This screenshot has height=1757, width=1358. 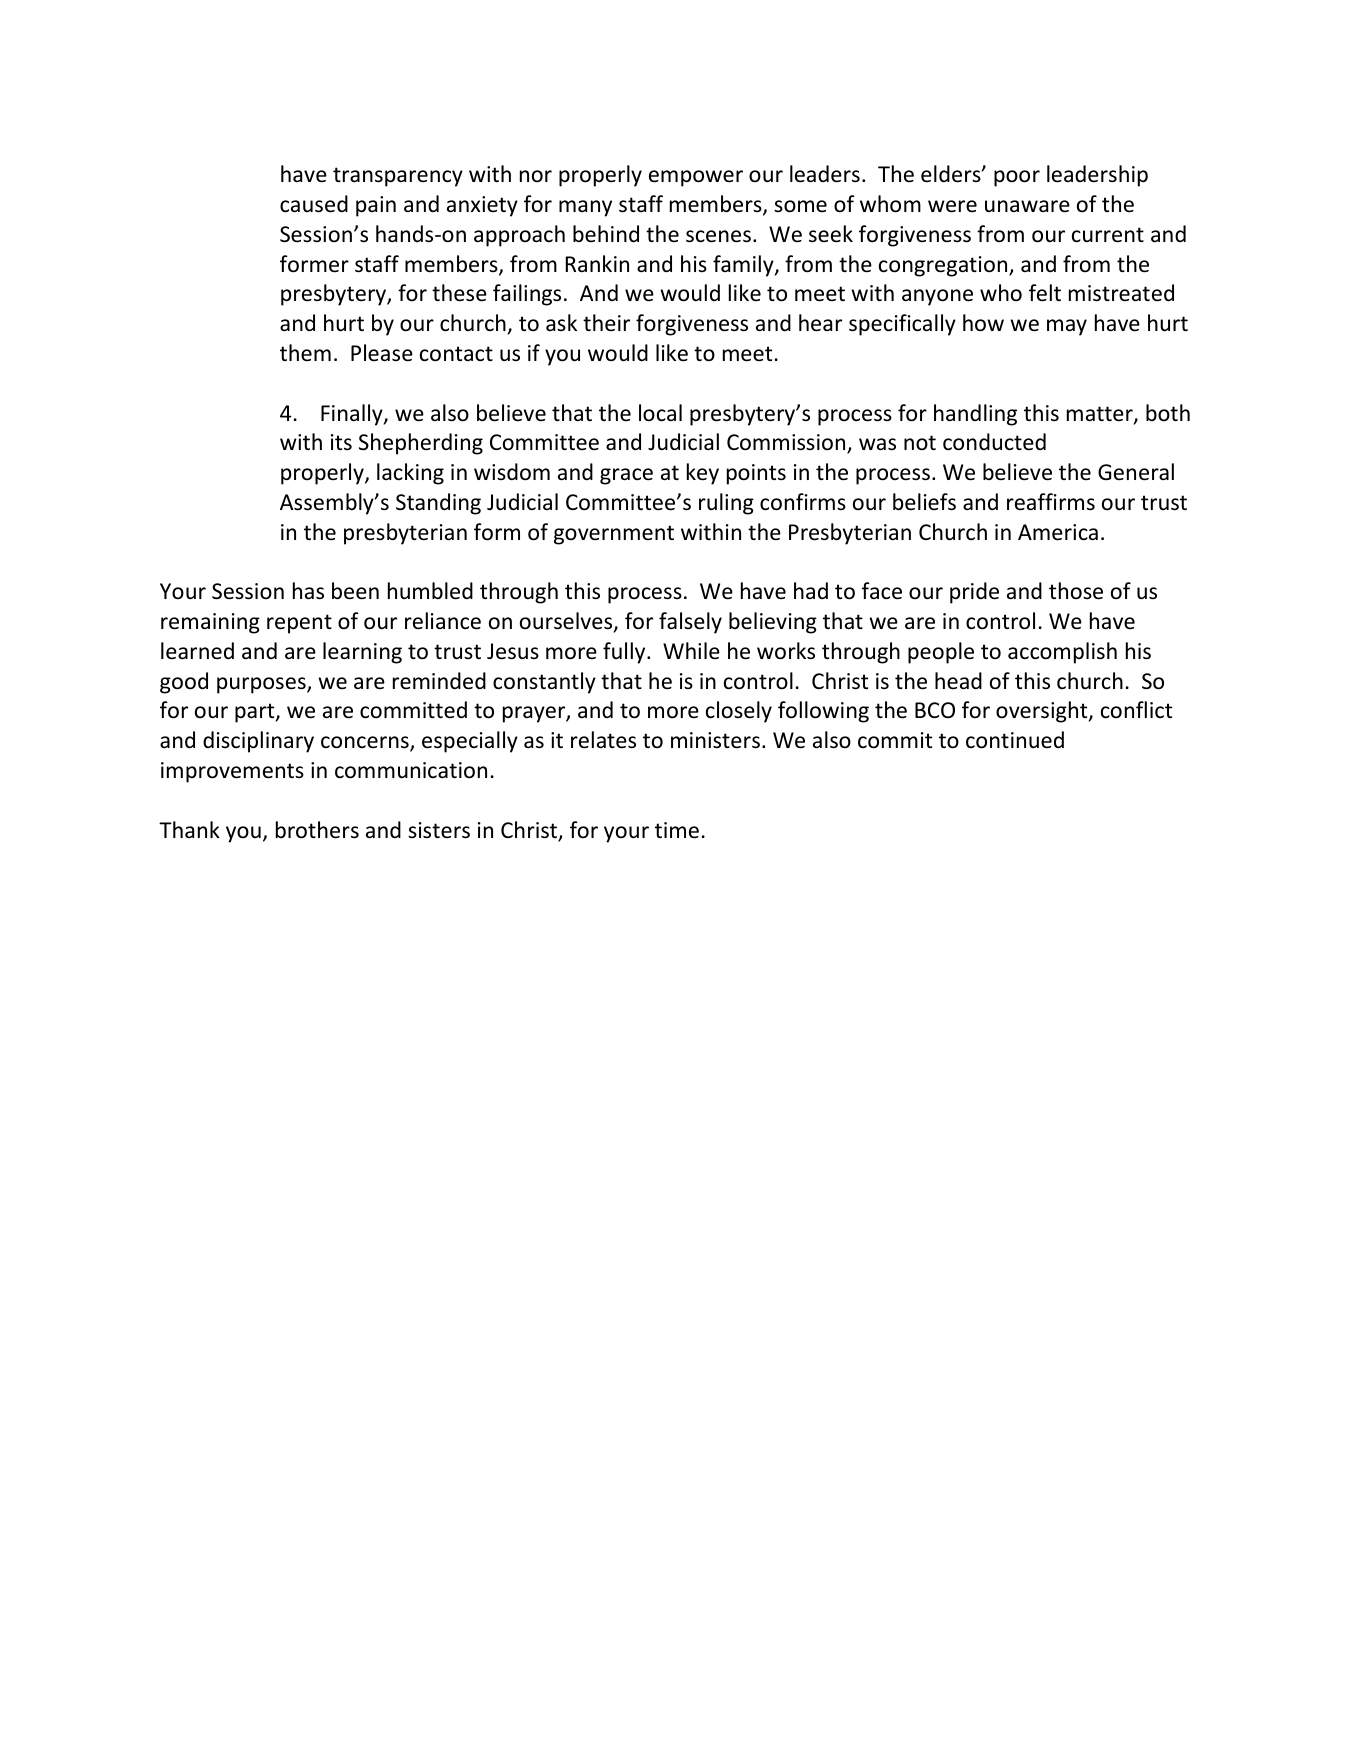 I want to click on brothers, so click(x=317, y=830).
